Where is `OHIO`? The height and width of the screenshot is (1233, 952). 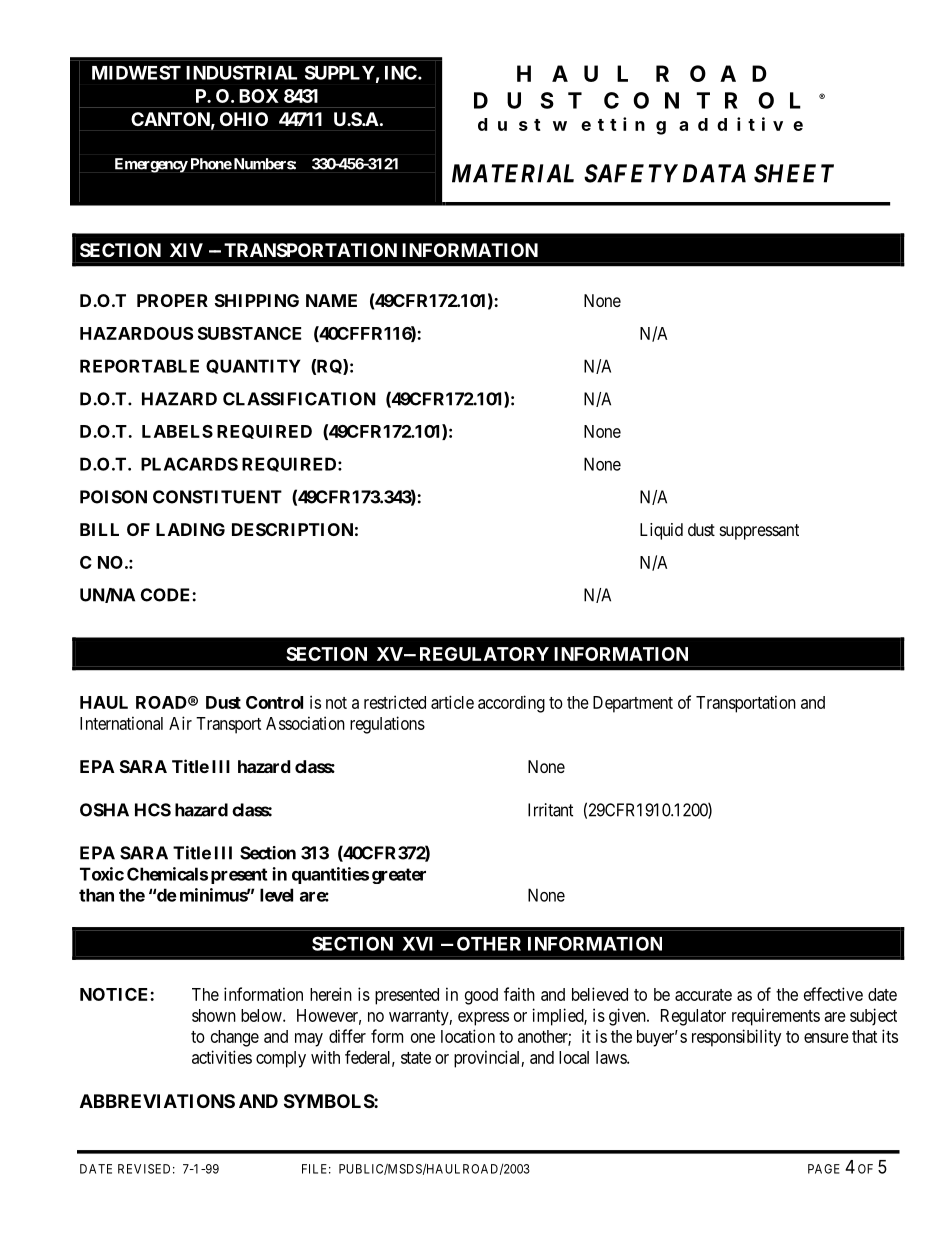
OHIO is located at coordinates (244, 119).
